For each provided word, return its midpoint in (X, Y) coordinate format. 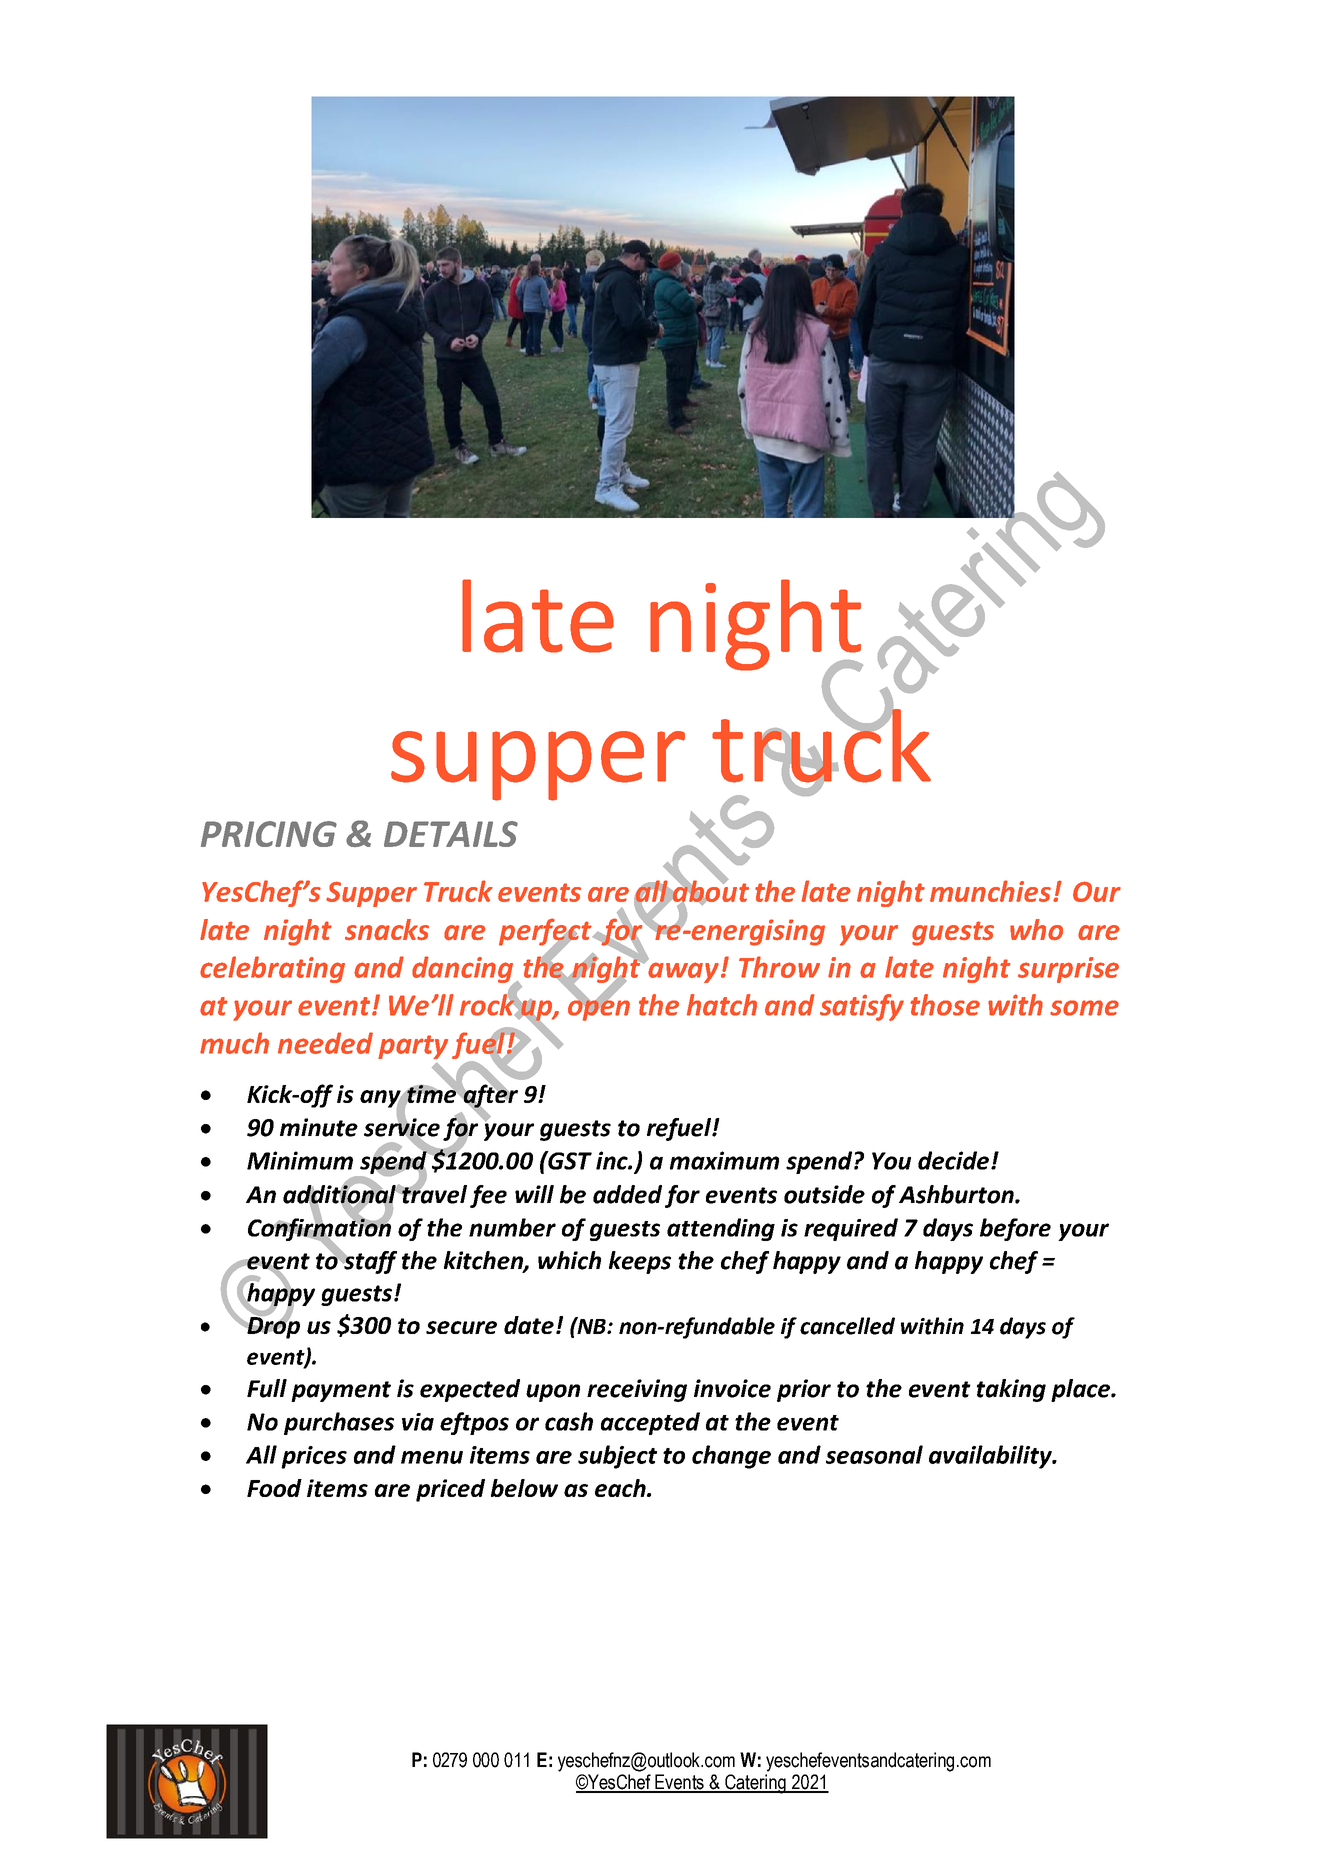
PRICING (269, 834)
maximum (724, 1160)
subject (617, 1457)
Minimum (300, 1160)
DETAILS (451, 834)
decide (953, 1160)
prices (314, 1457)
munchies (990, 891)
